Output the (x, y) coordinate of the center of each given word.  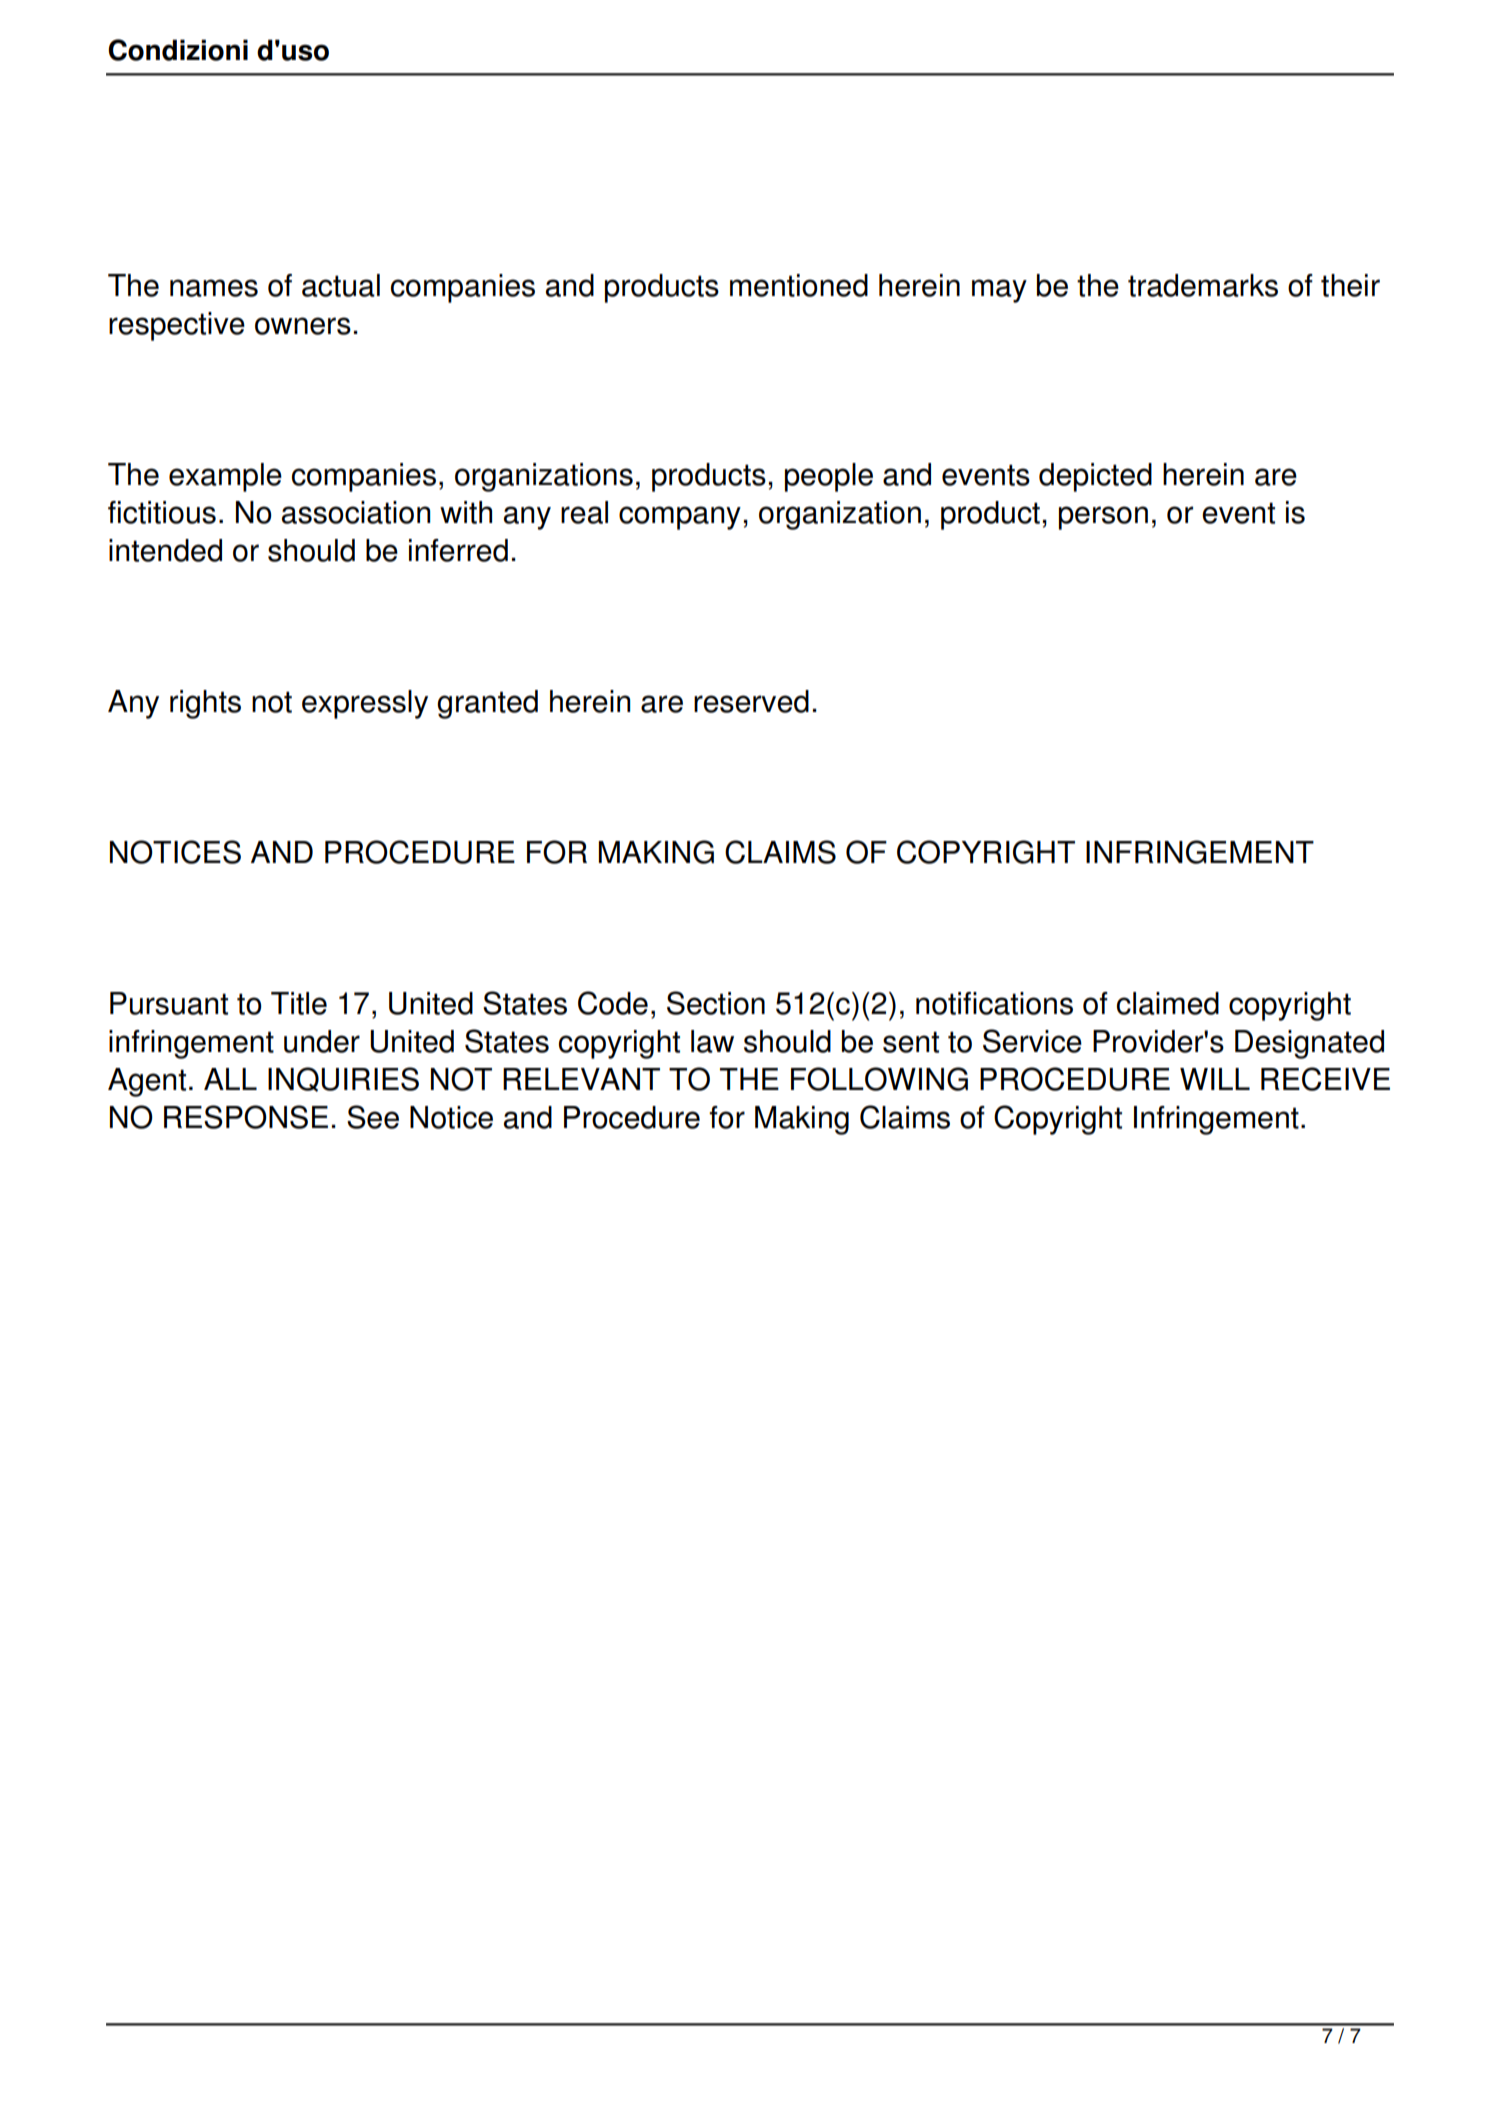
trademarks (1203, 285)
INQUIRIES (343, 1079)
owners (303, 326)
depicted (1095, 477)
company (680, 518)
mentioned (799, 285)
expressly (365, 704)
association (356, 512)
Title (299, 1003)
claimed (1168, 1003)
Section (716, 1003)
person (1103, 518)
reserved (751, 701)
